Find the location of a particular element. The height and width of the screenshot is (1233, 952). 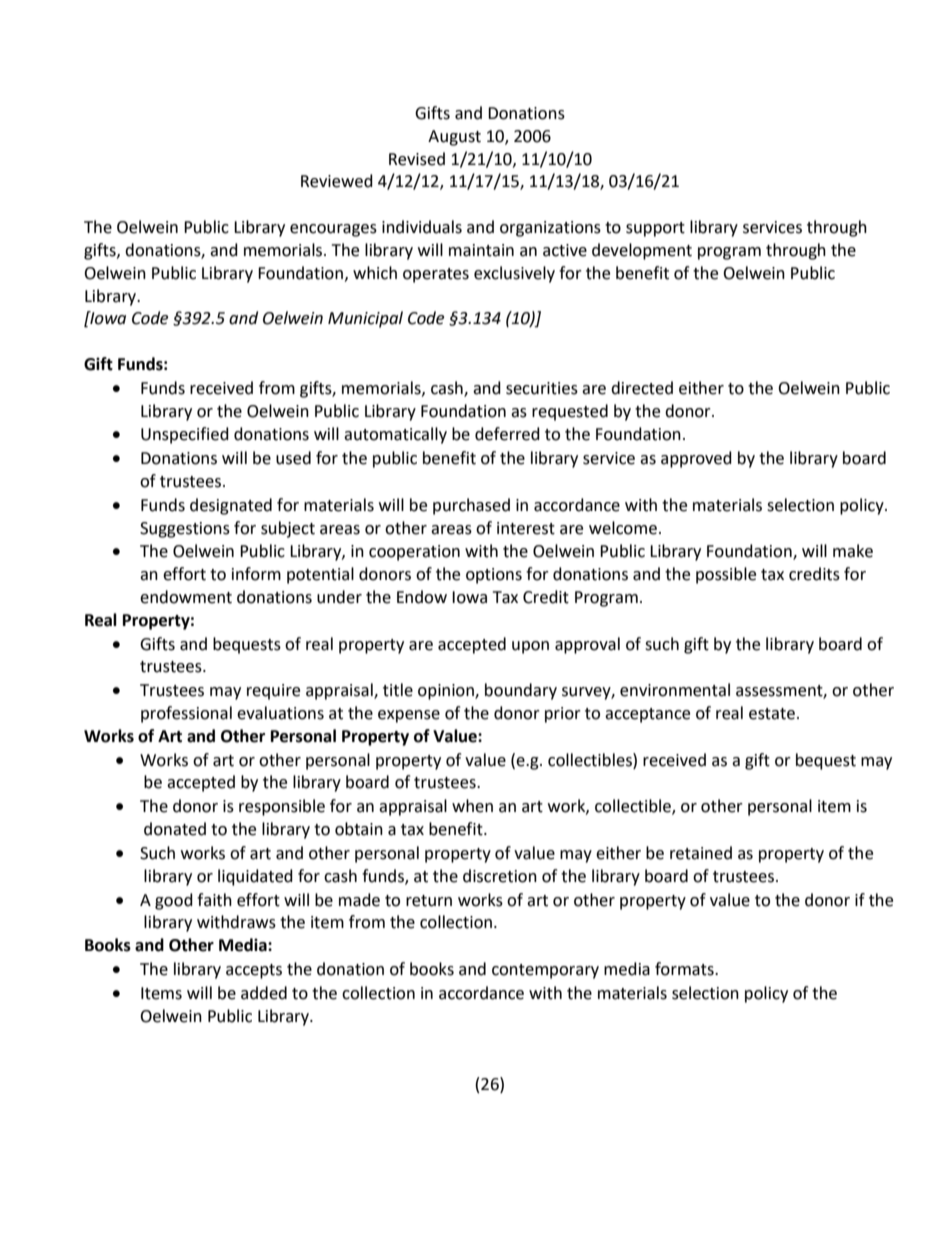

deferred is located at coordinates (507, 434).
